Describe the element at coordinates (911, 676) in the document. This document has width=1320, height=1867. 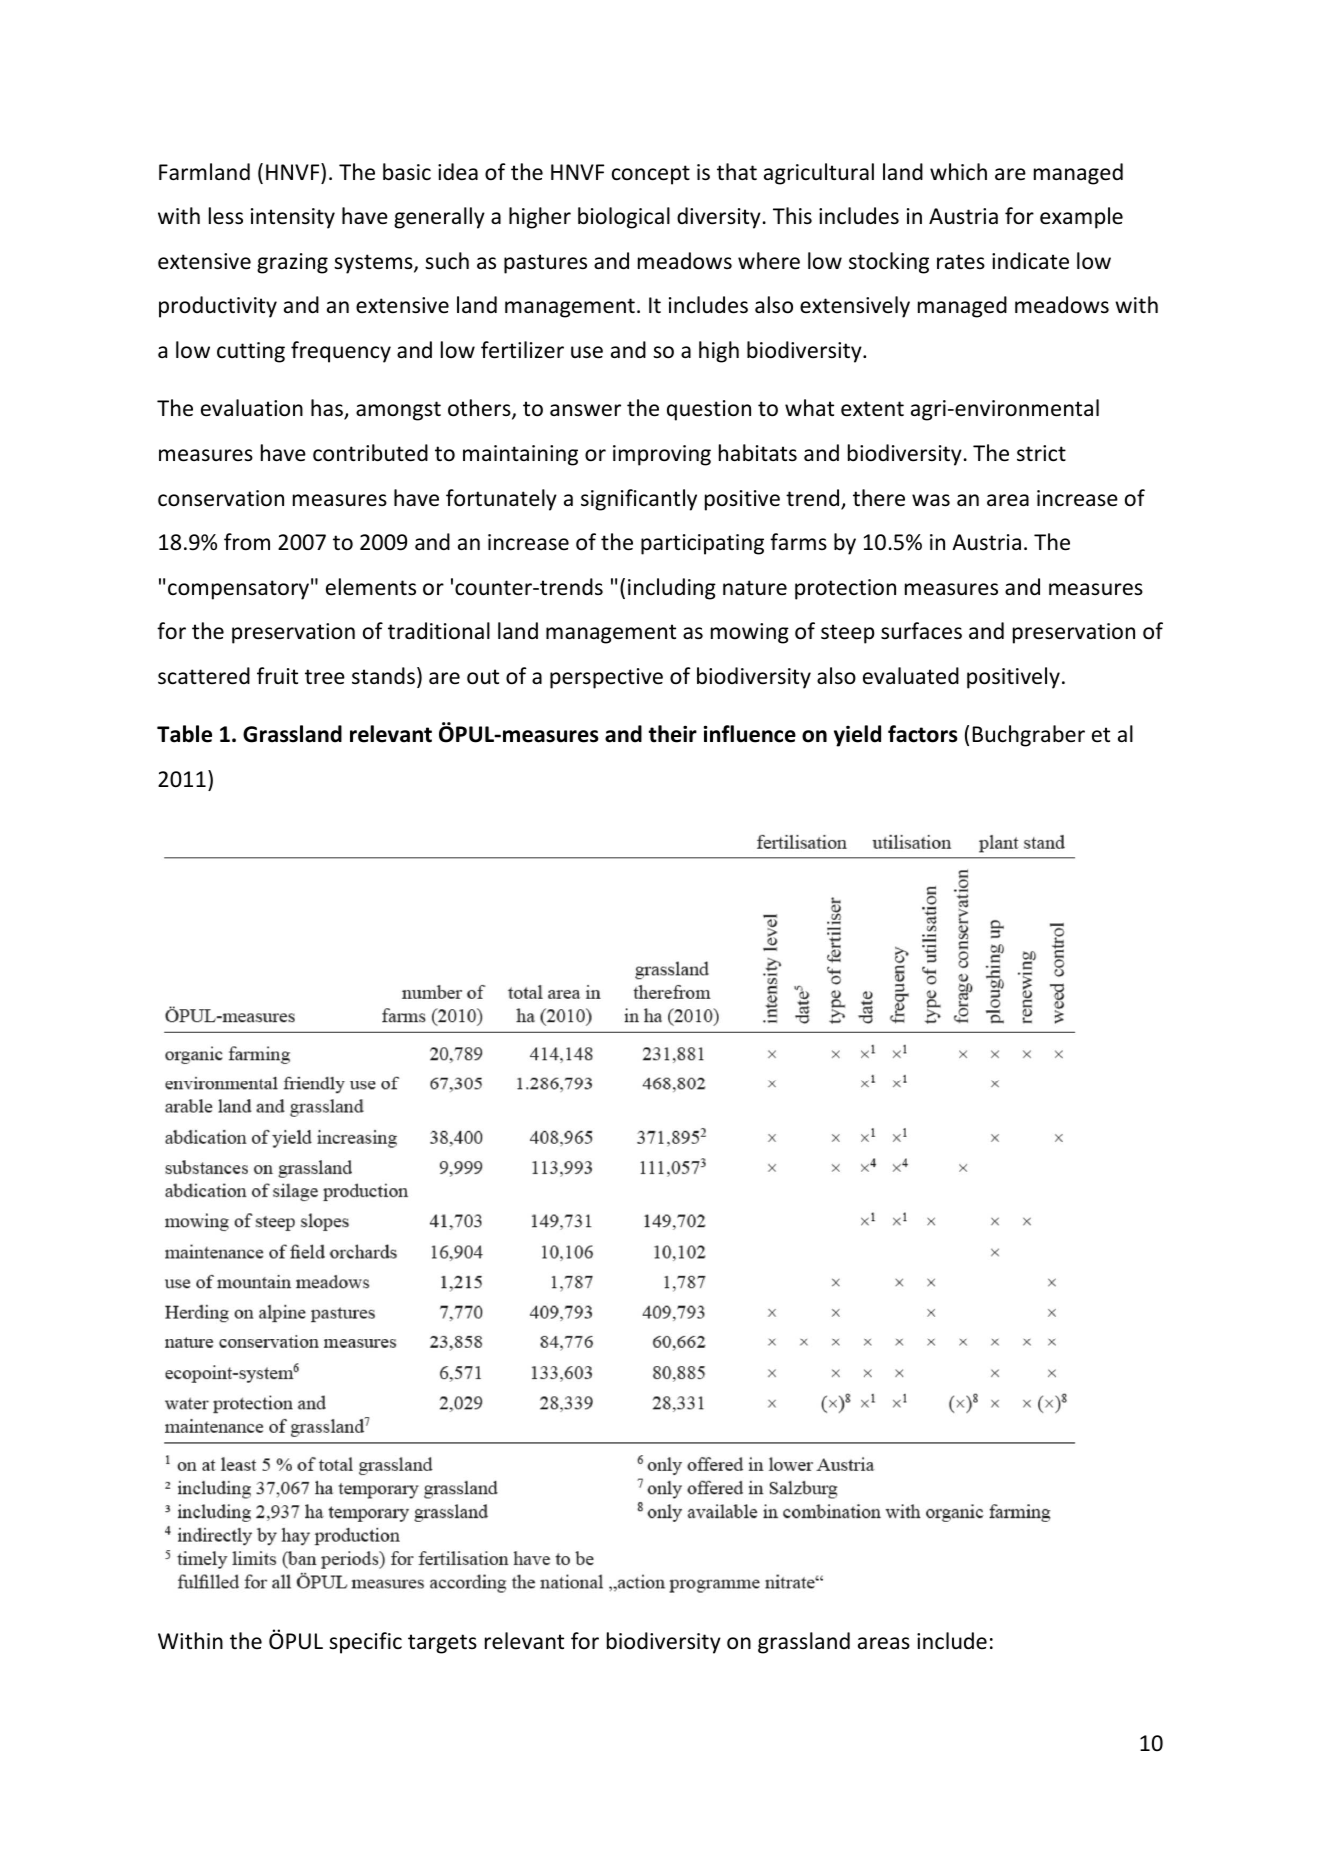
I see `evaluated` at that location.
